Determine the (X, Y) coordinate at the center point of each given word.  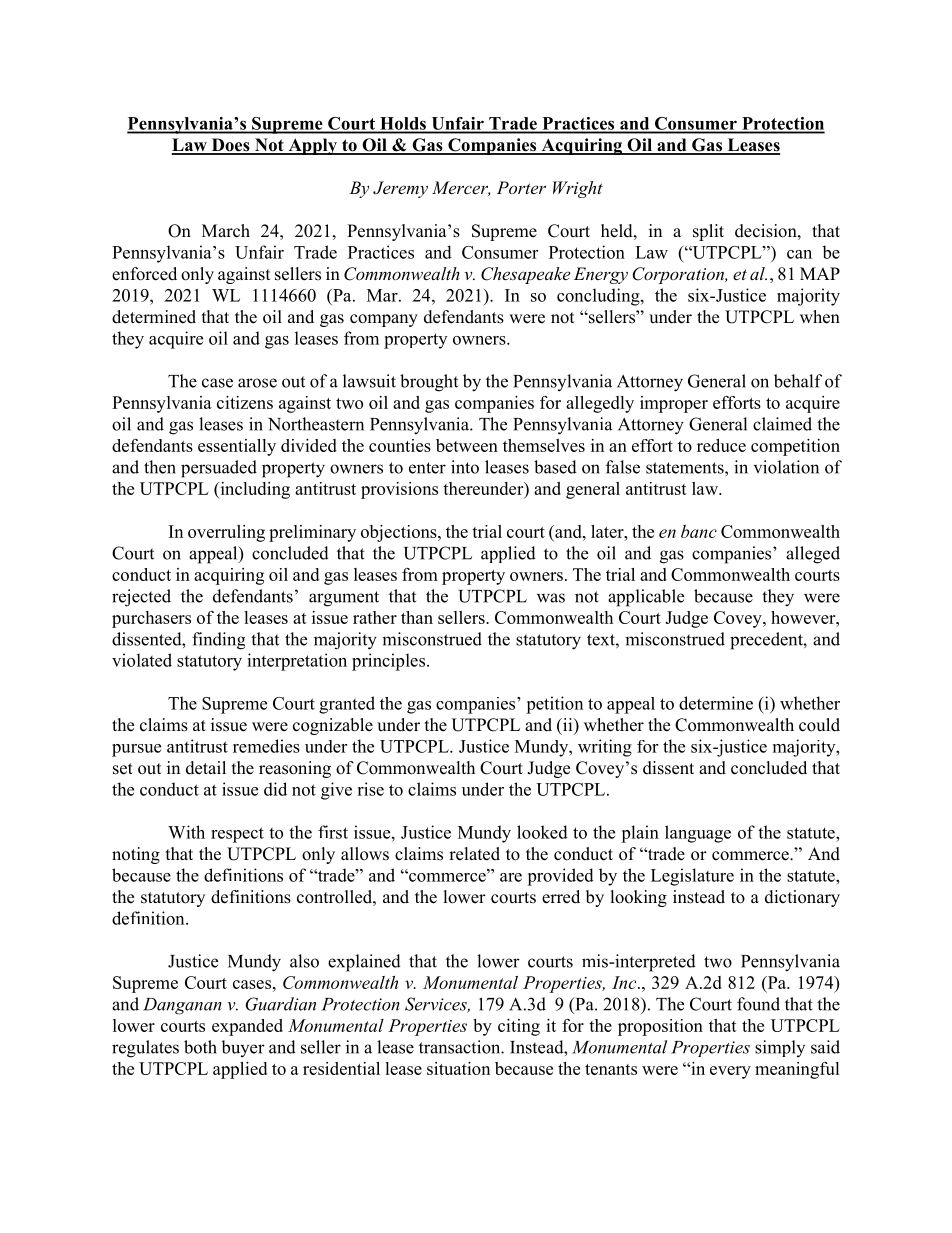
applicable (646, 598)
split (708, 232)
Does (230, 146)
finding (218, 641)
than (417, 617)
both (200, 1047)
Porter (521, 187)
